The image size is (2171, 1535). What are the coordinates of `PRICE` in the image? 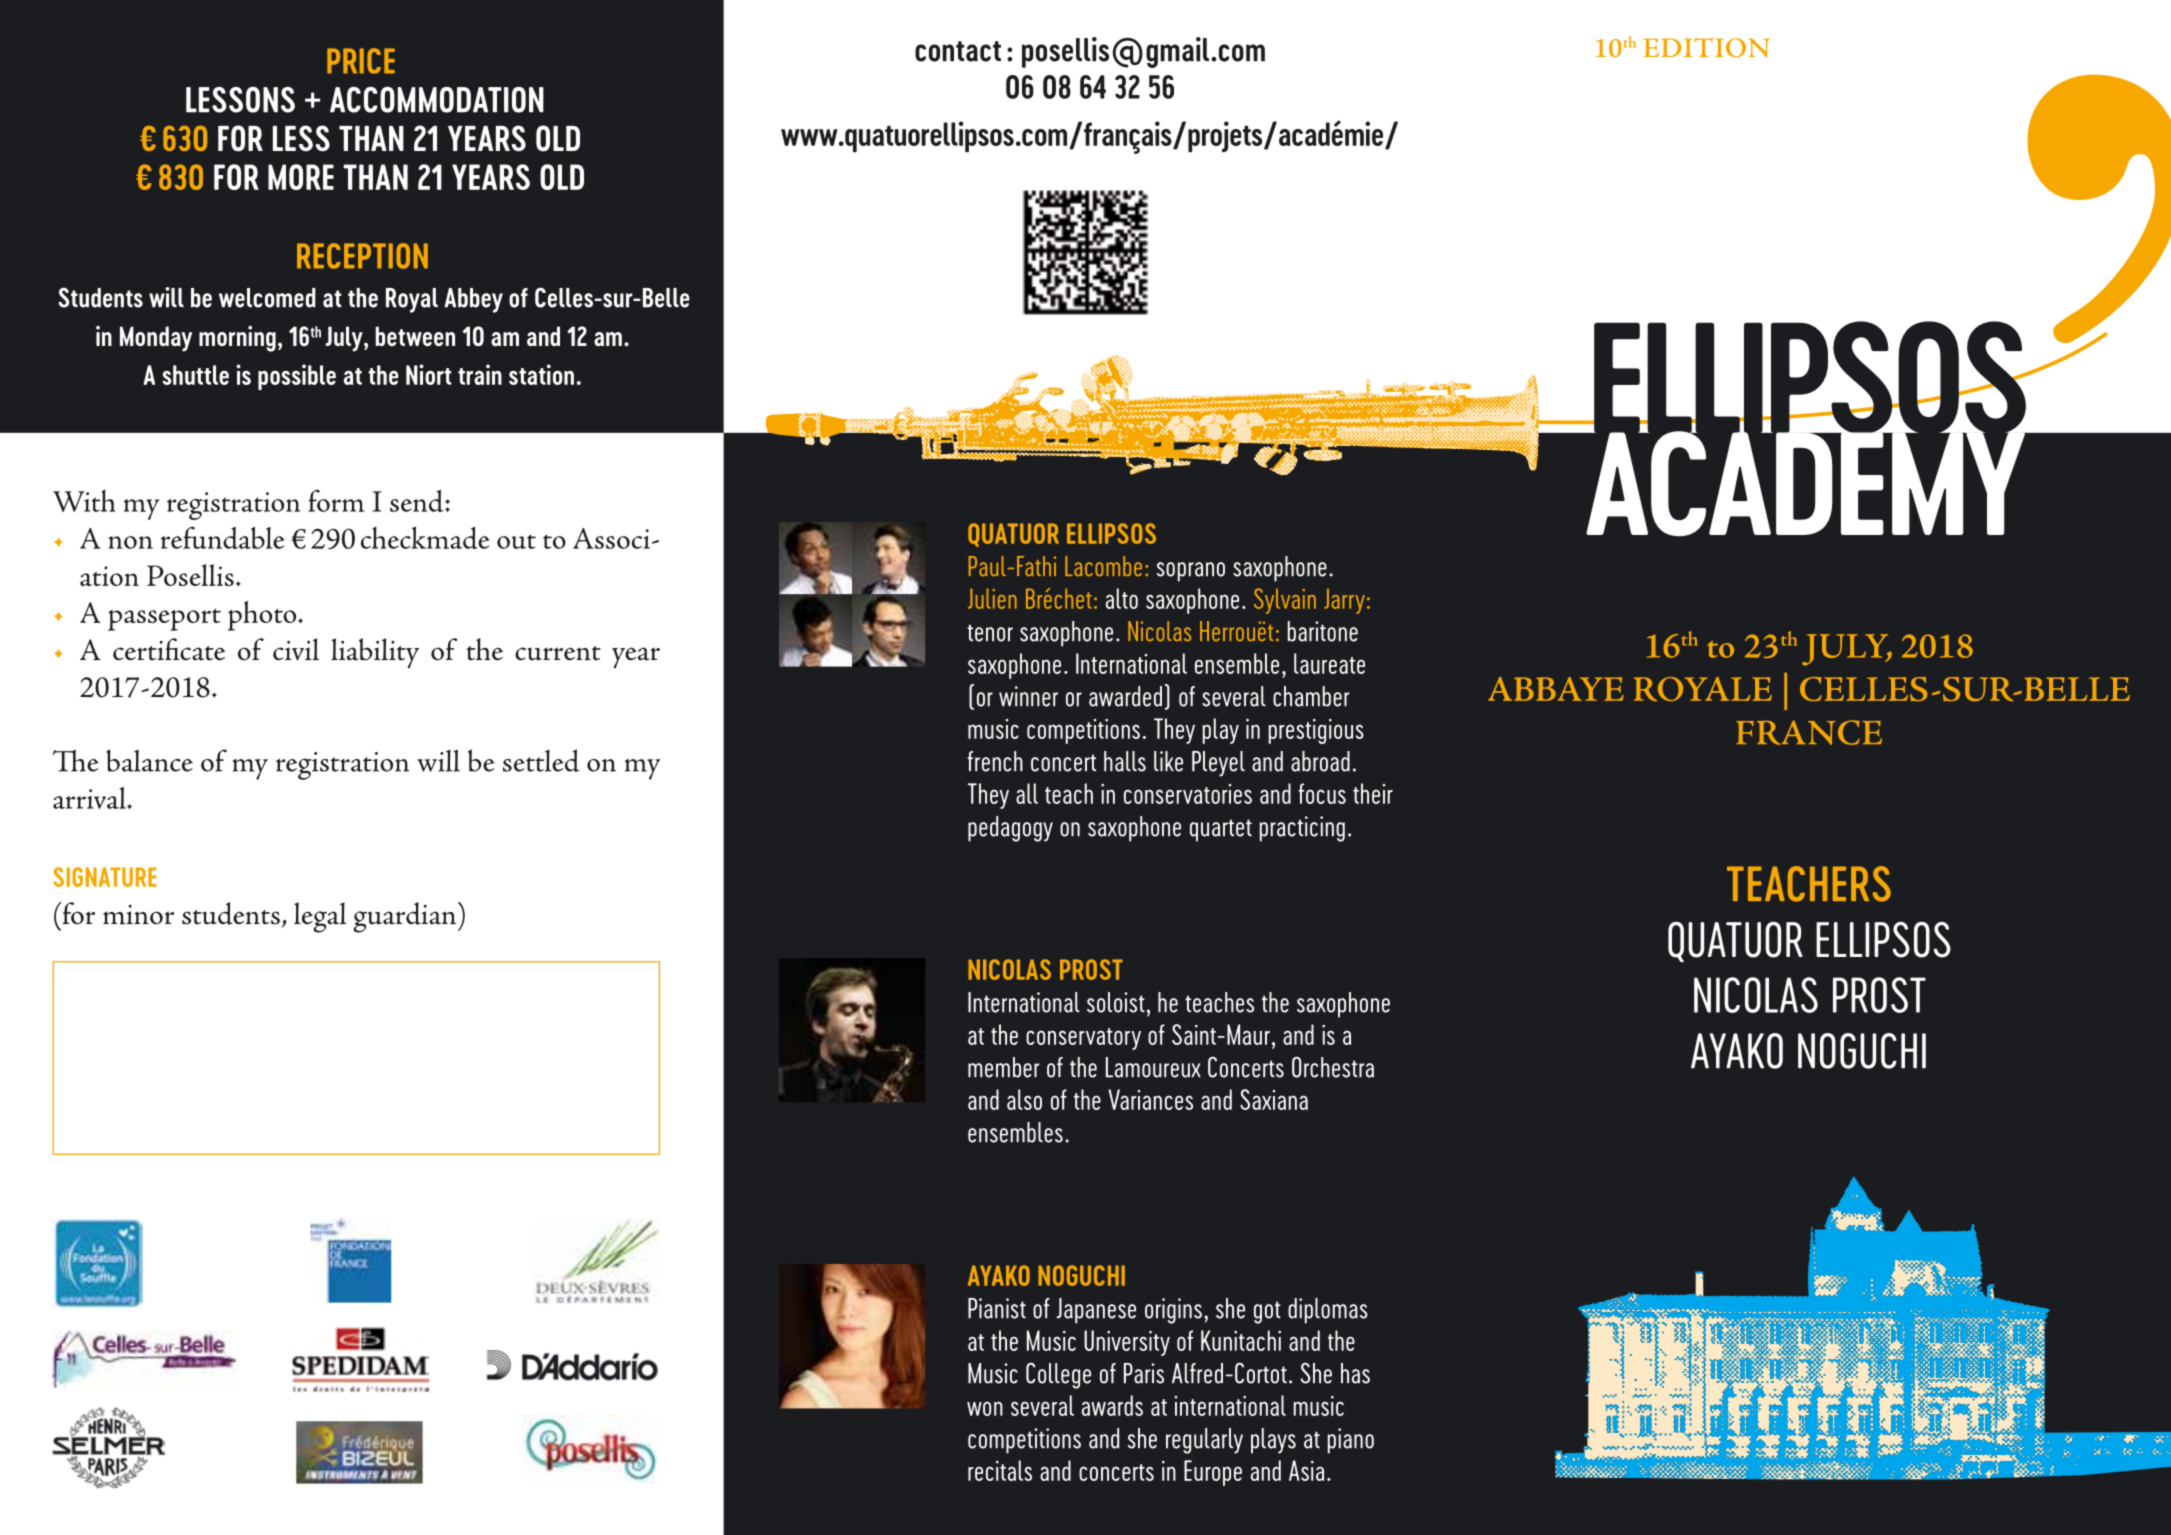 It's located at (361, 61).
